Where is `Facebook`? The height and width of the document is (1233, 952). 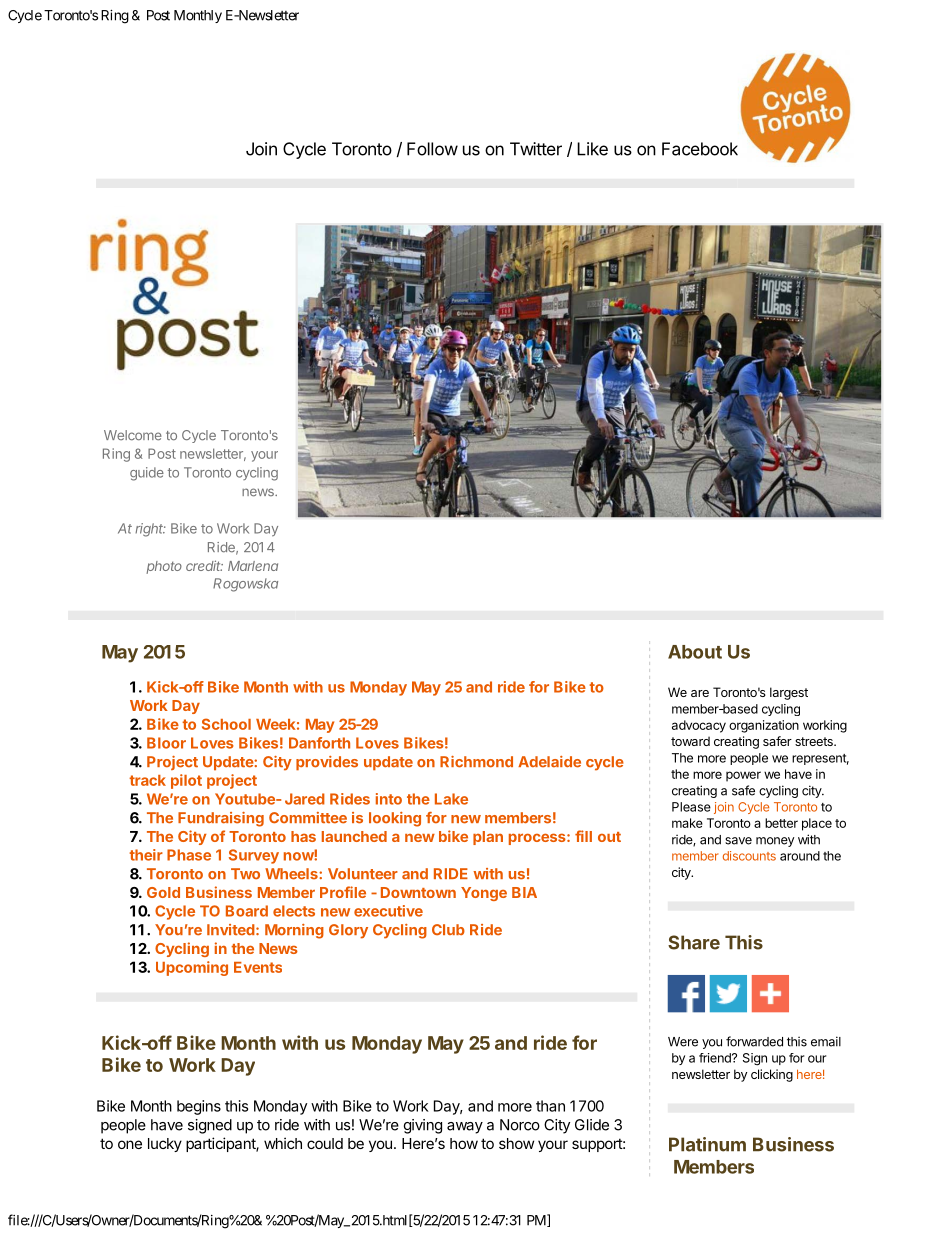
Facebook is located at coordinates (700, 149).
